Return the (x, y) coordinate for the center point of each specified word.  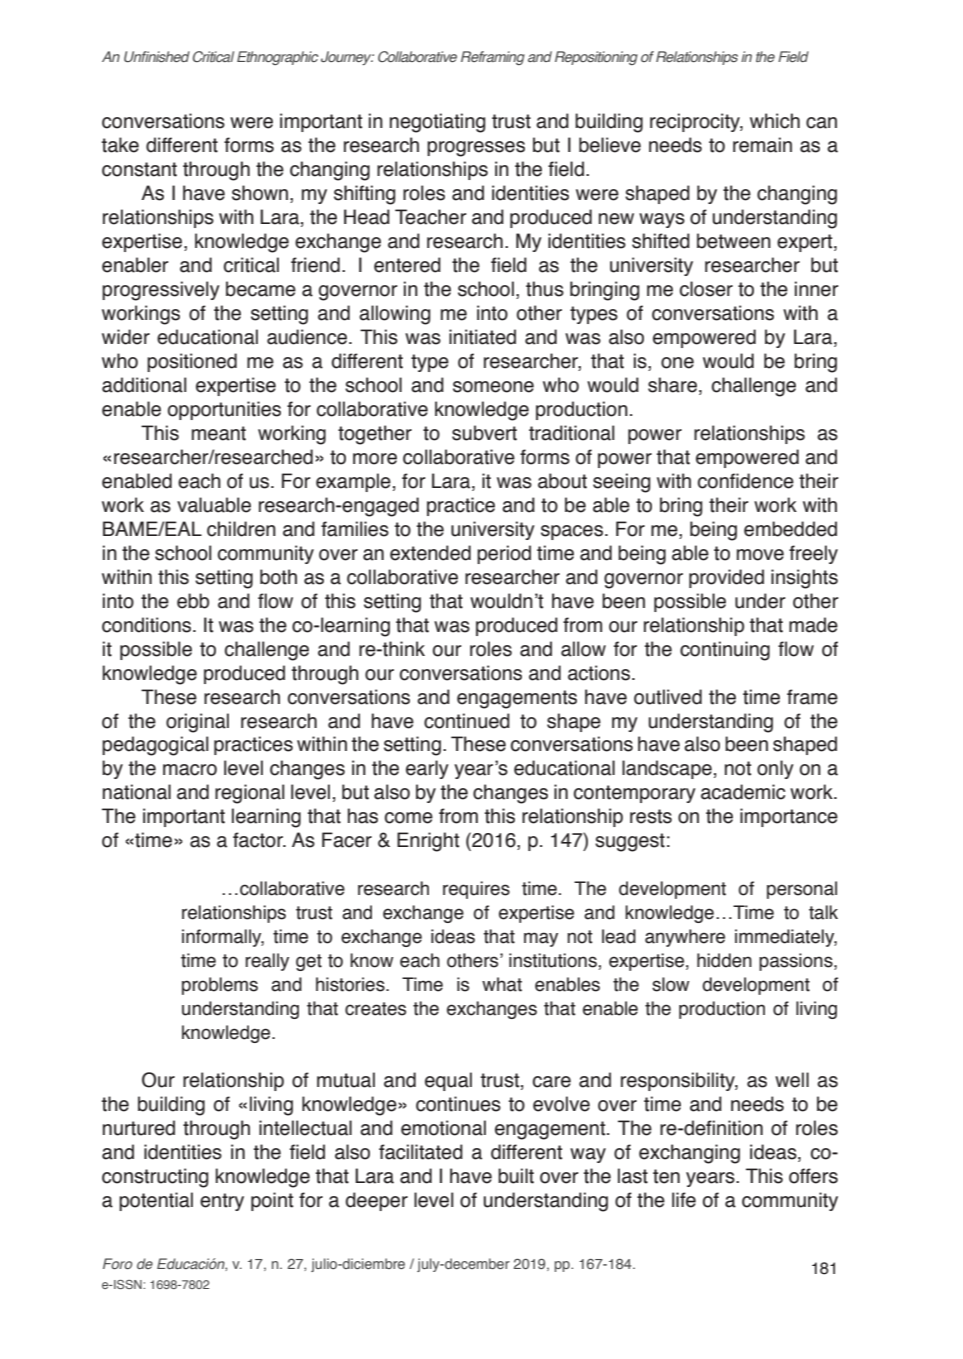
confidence (746, 481)
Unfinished (157, 56)
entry (222, 1202)
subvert (484, 433)
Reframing (493, 58)
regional (249, 794)
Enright (428, 842)
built (516, 1176)
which (775, 121)
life (684, 1200)
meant (219, 433)
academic (743, 792)
